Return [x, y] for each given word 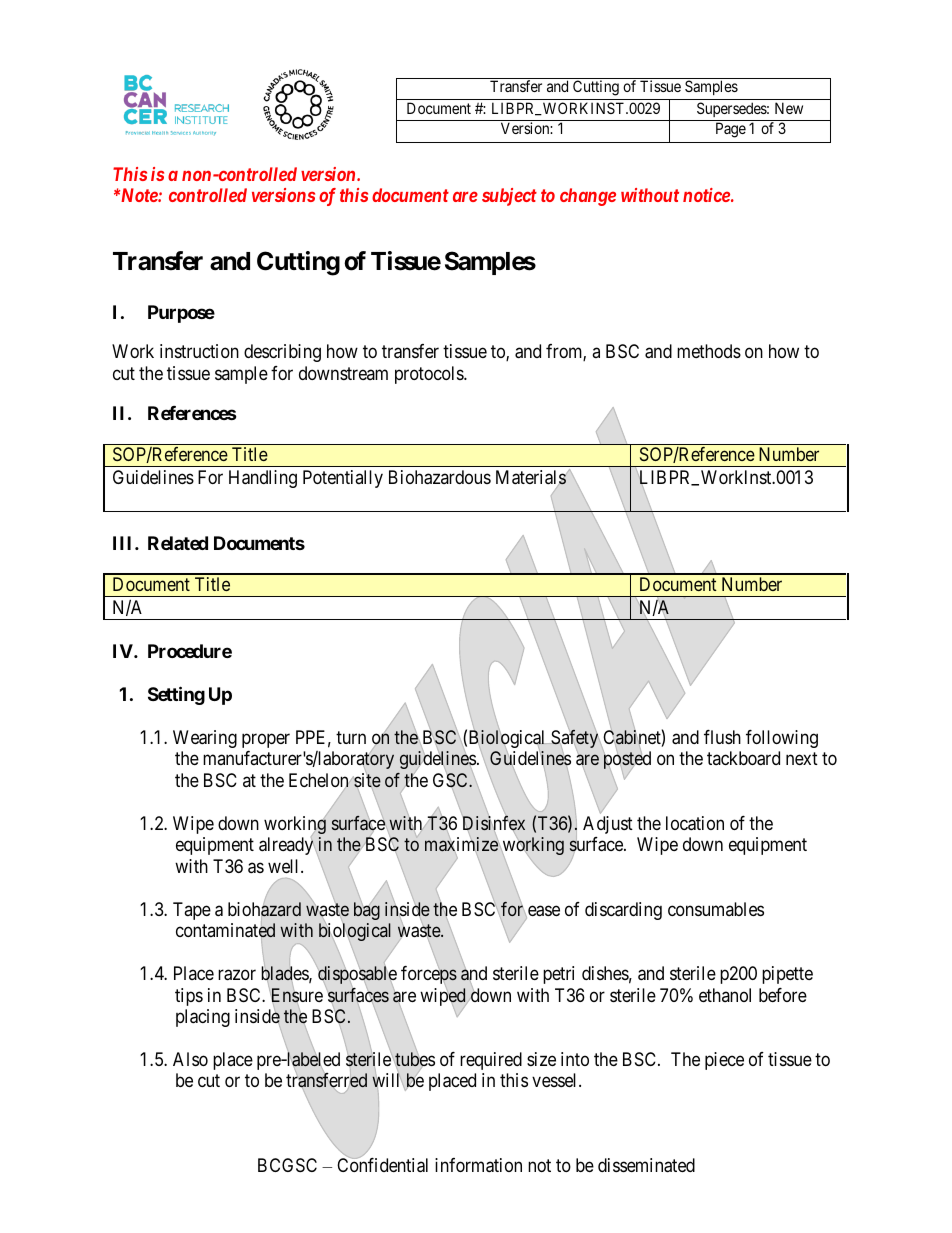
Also [190, 1059]
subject [509, 197]
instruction [199, 351]
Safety [575, 739]
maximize [461, 844]
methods [709, 351]
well [285, 866]
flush [722, 737]
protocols [430, 375]
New [789, 108]
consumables [716, 909]
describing [282, 353]
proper [266, 740]
